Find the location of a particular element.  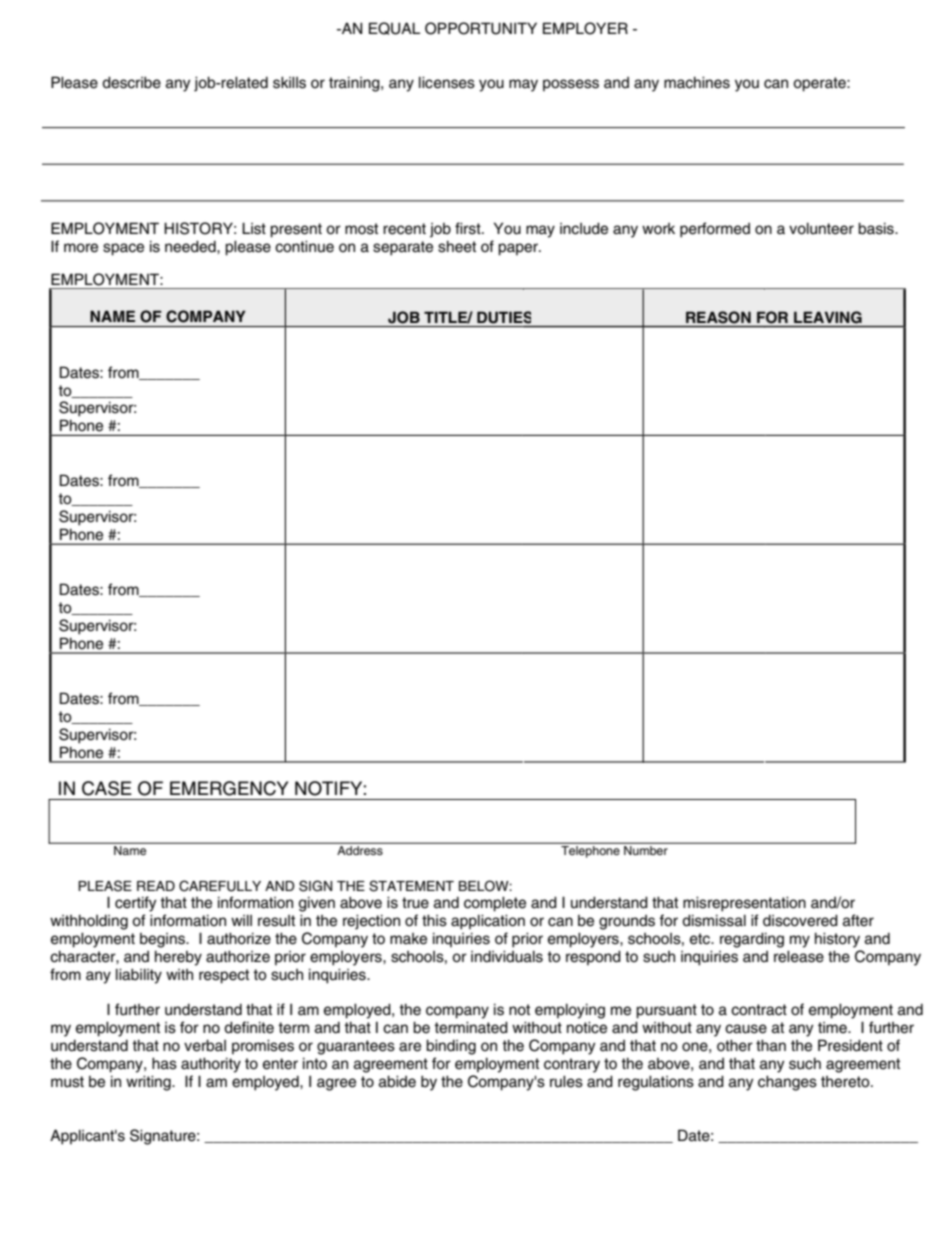

LEAVING is located at coordinates (828, 317).
